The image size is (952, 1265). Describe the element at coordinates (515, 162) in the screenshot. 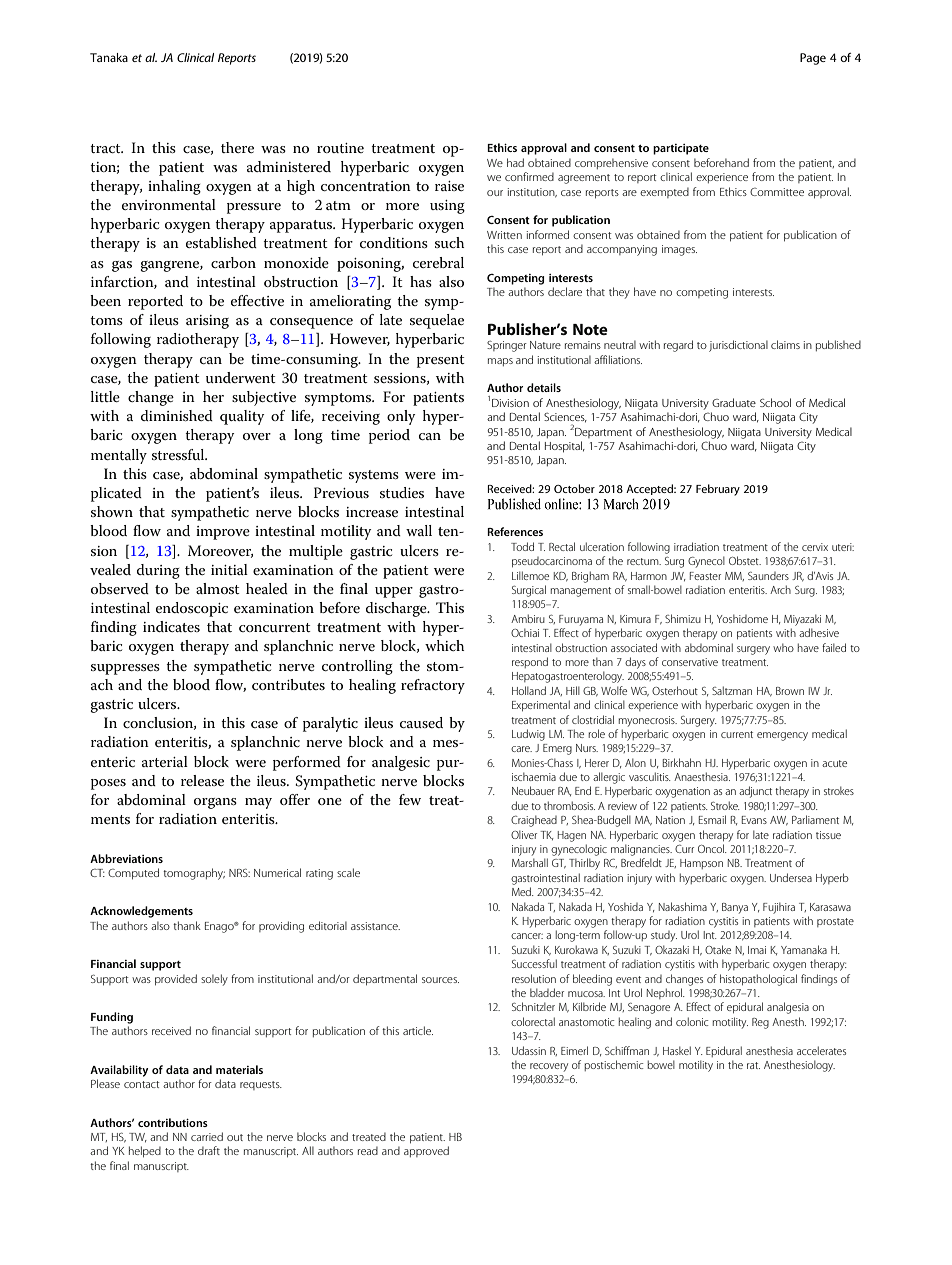

I see `had` at that location.
